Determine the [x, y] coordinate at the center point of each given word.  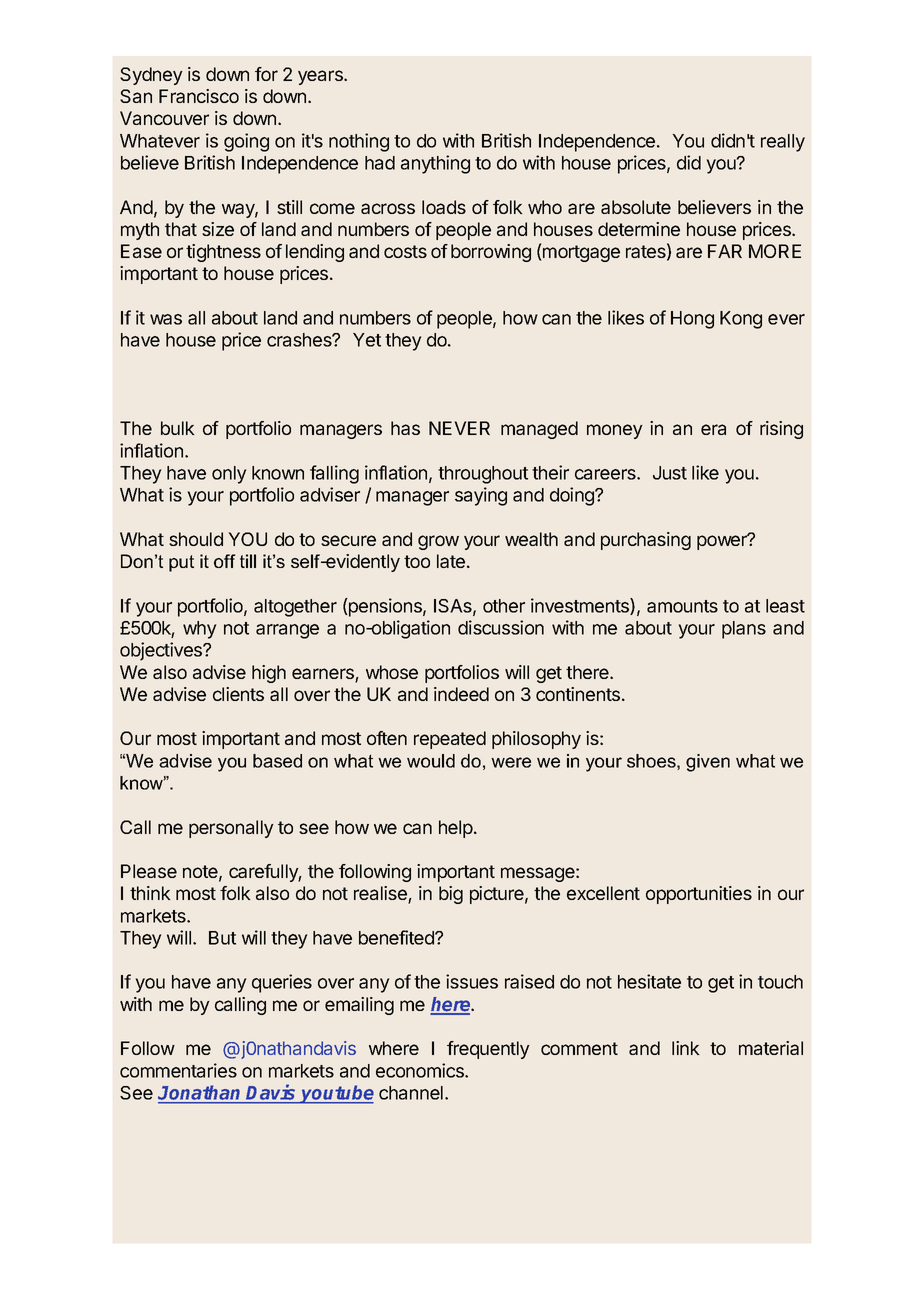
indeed [461, 694]
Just [670, 473]
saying [481, 496]
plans [744, 630]
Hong [692, 320]
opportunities [699, 895]
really [783, 143]
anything [435, 164]
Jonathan [201, 1094]
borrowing [491, 253]
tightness [223, 253]
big [451, 895]
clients [238, 694]
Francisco [199, 96]
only [229, 475]
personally [231, 829]
